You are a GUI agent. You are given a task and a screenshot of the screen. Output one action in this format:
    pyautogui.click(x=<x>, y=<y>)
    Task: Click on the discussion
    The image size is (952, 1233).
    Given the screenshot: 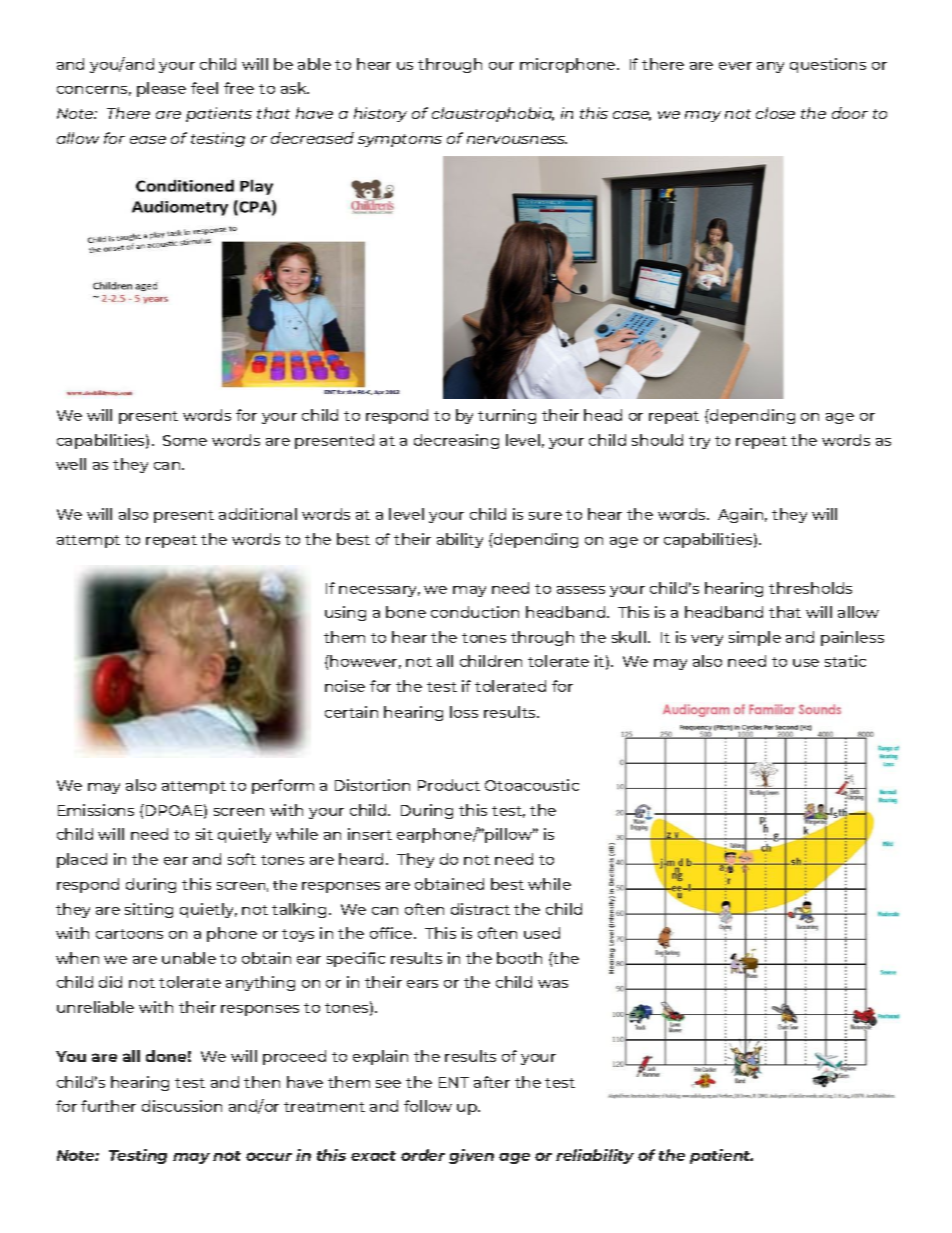 What is the action you would take?
    pyautogui.click(x=182, y=1106)
